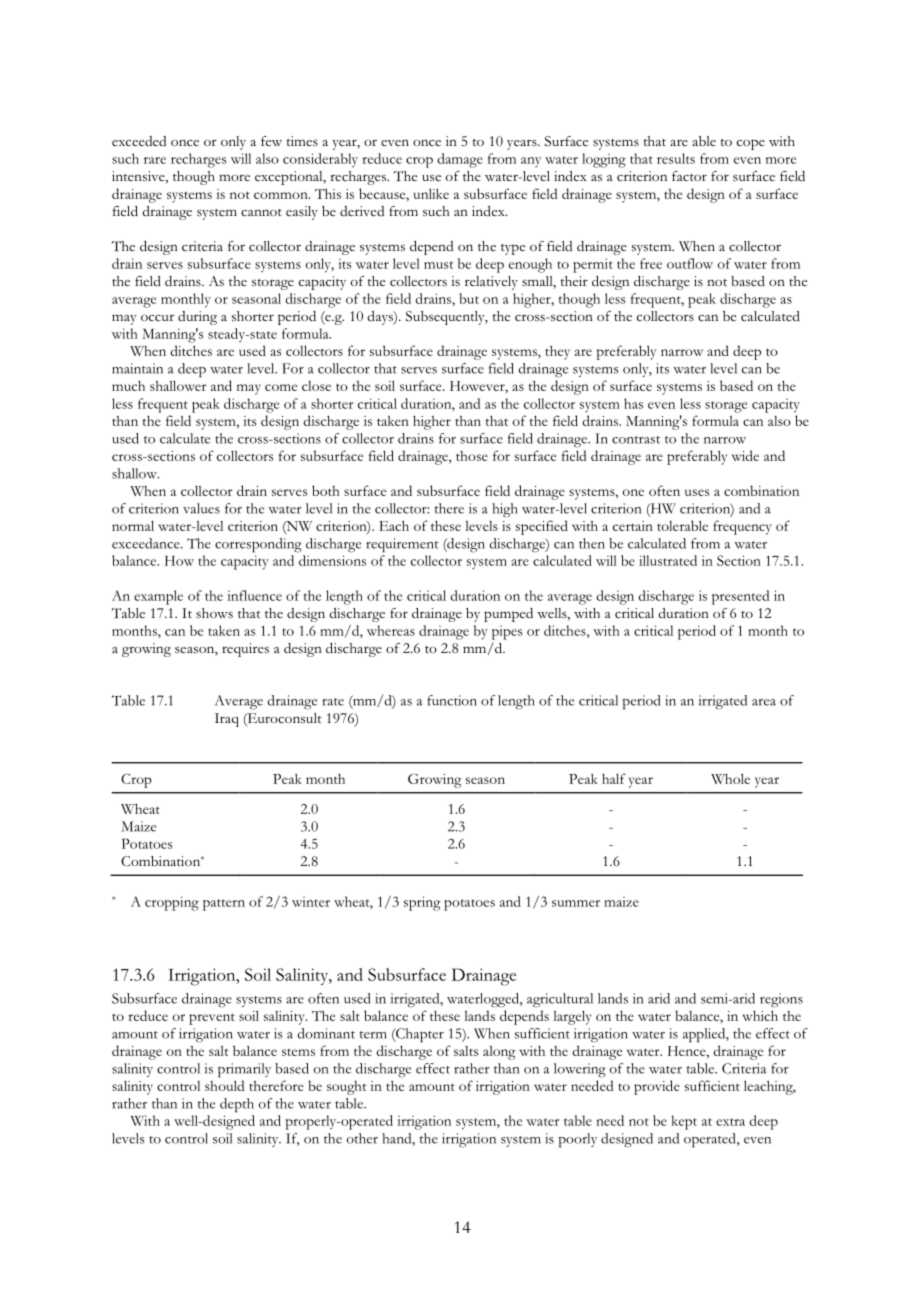  I want to click on depth, so click(237, 1105).
